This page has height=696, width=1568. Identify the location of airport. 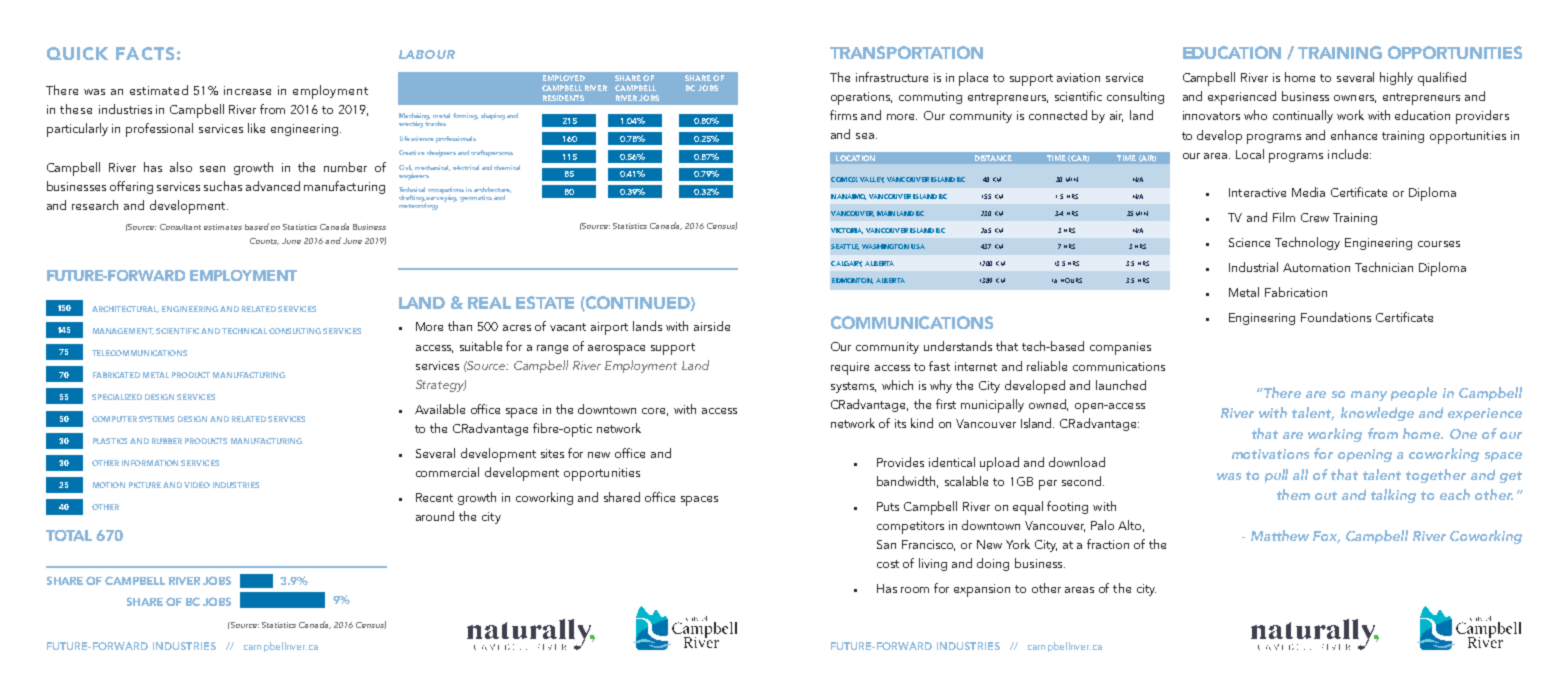
(609, 328).
